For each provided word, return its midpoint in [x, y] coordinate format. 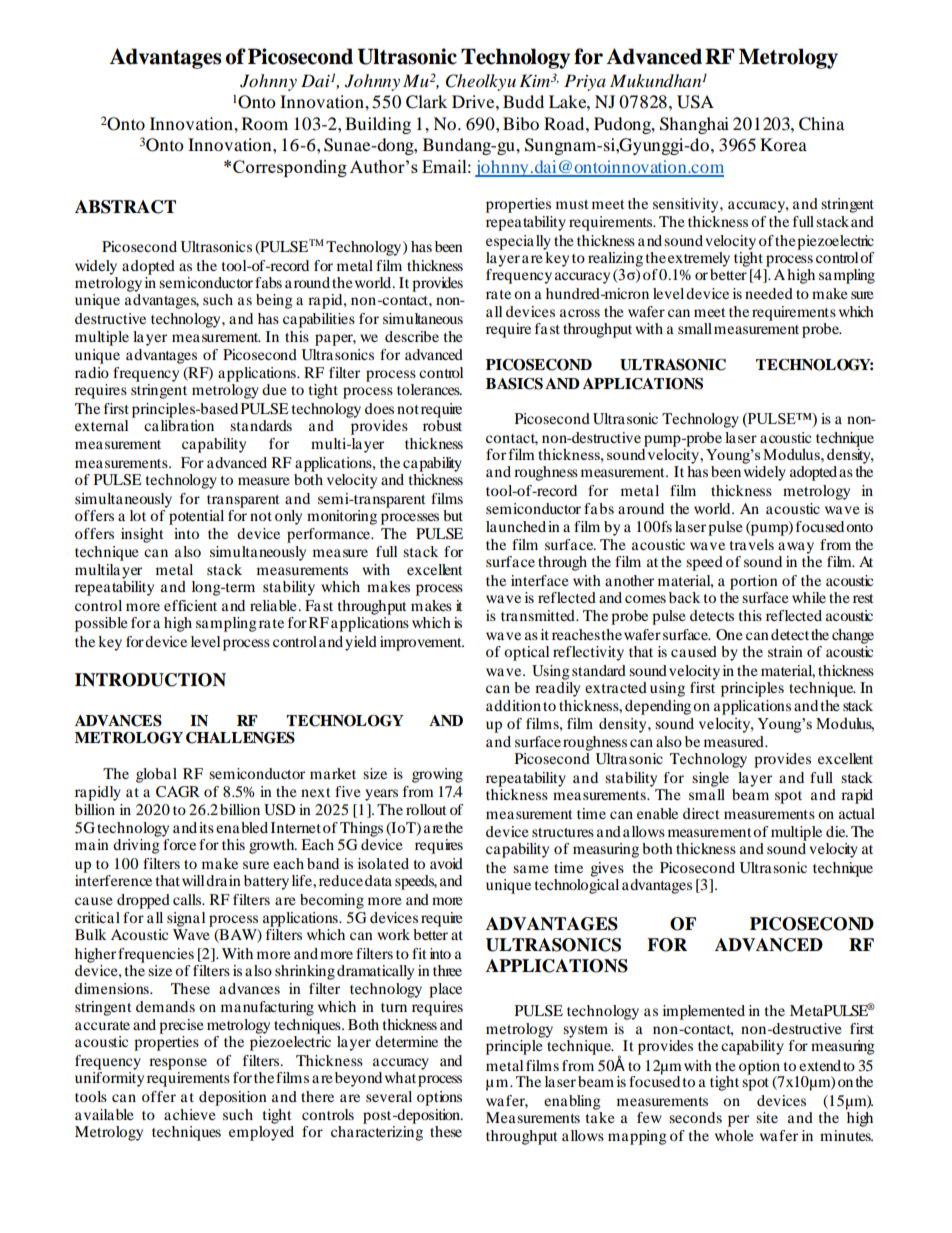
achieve [190, 1114]
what [400, 1077]
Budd [523, 101]
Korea [783, 144]
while [809, 597]
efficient [190, 605]
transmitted [539, 615]
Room [265, 123]
